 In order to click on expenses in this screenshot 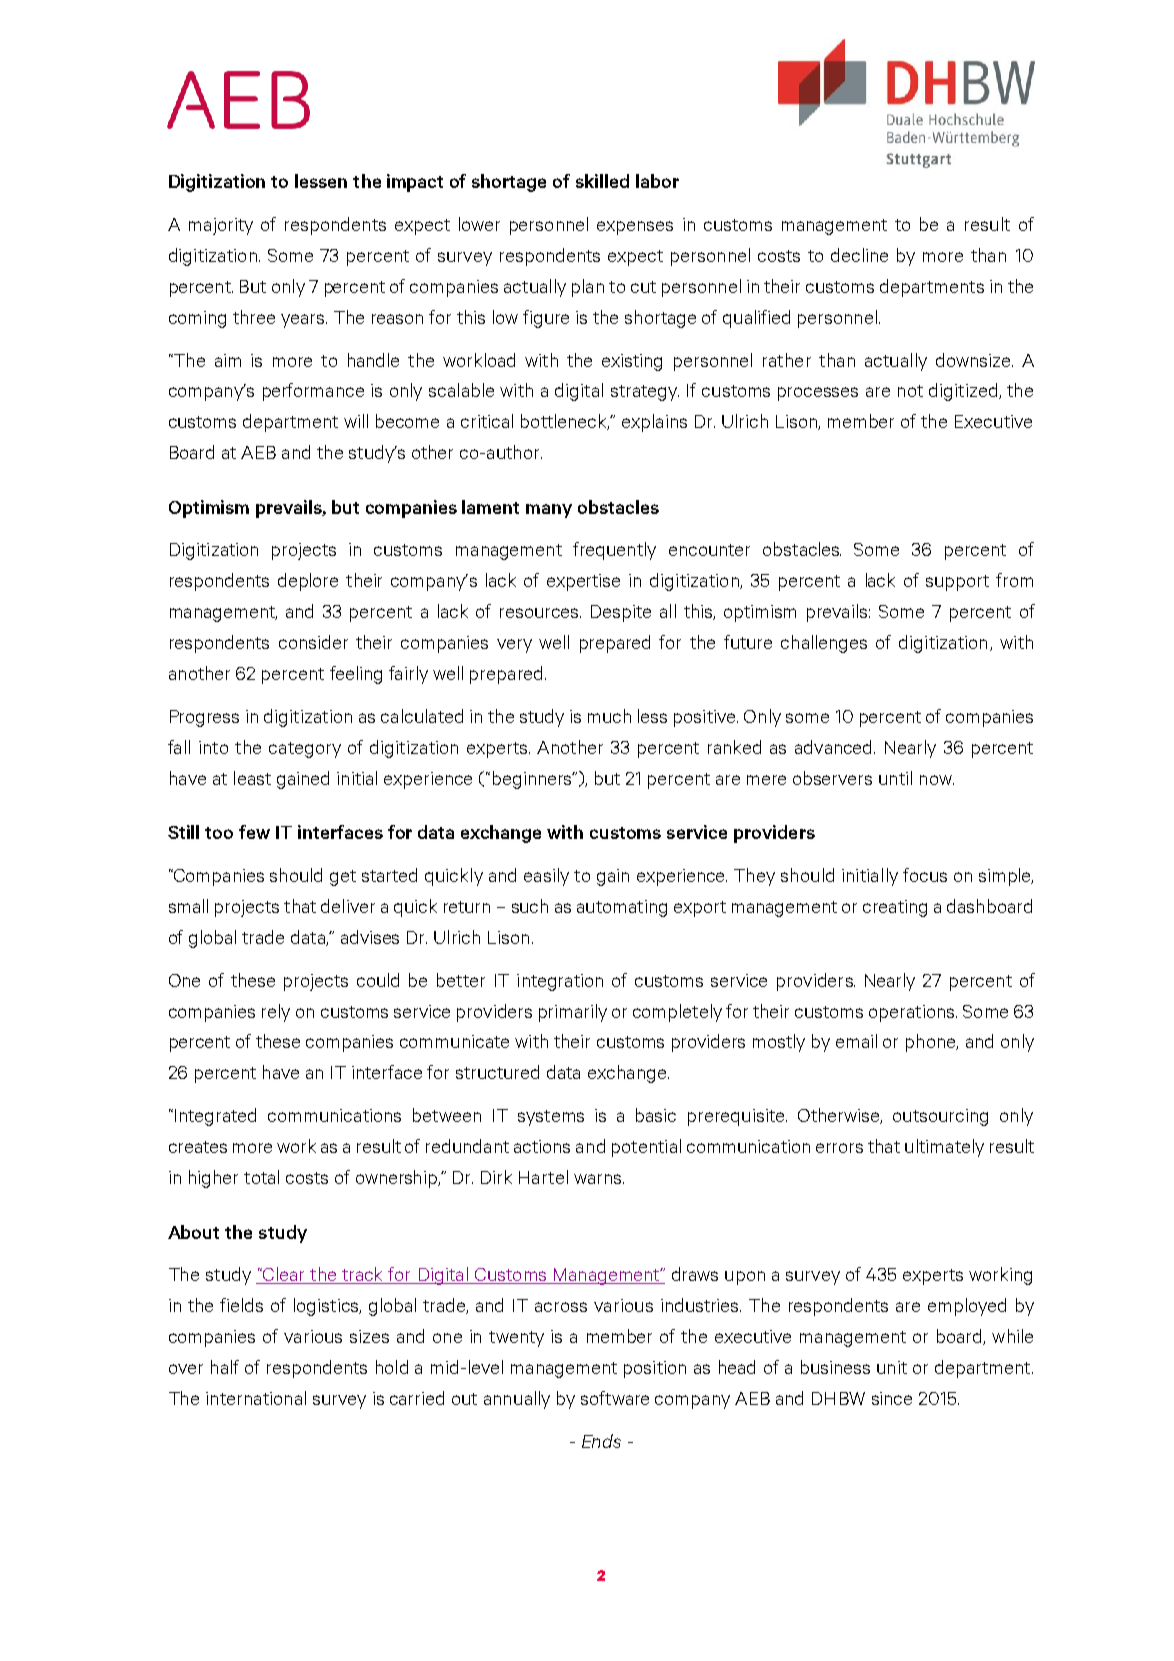, I will do `click(635, 228)`.
